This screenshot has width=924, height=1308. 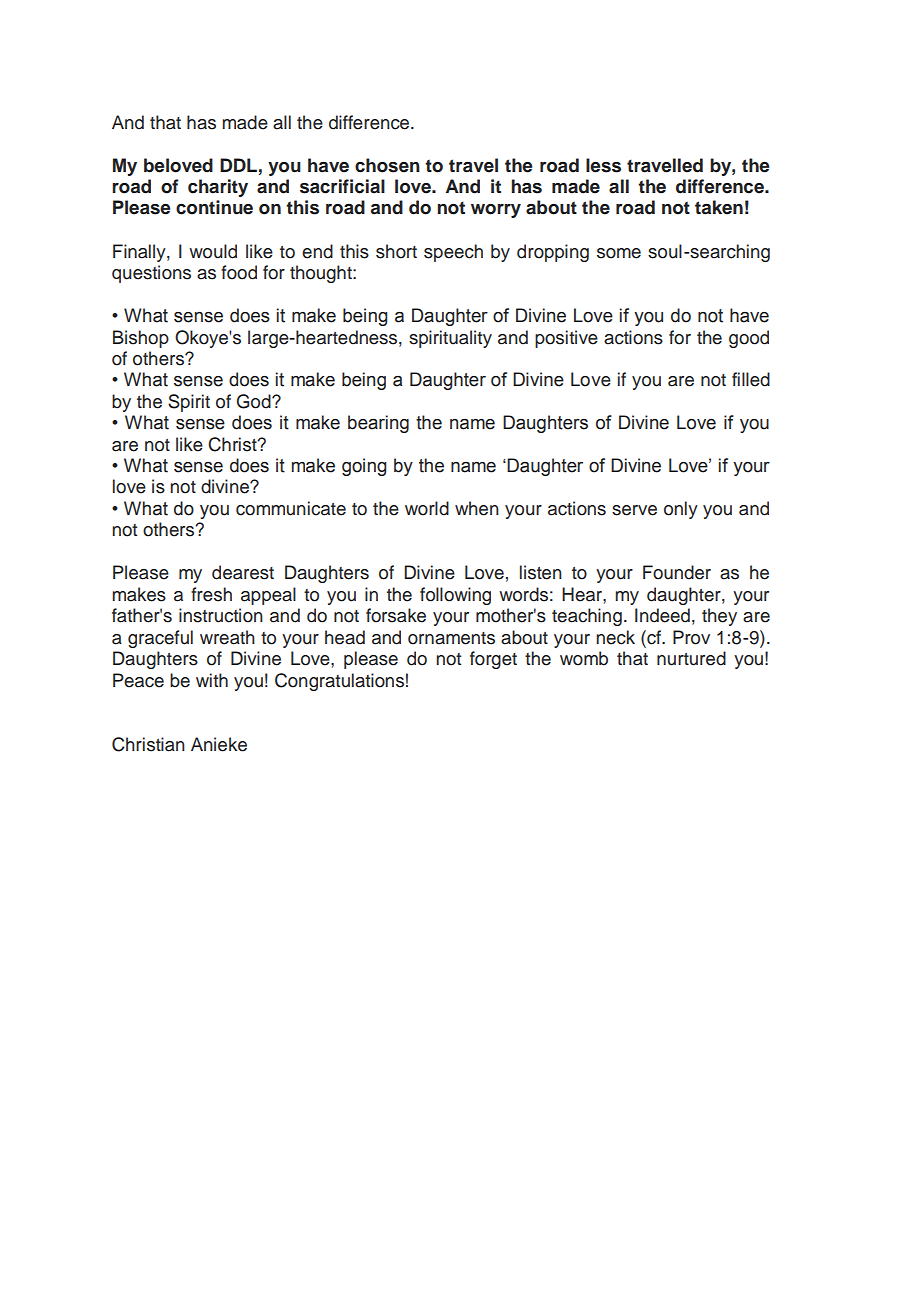 I want to click on God, so click(x=255, y=401).
